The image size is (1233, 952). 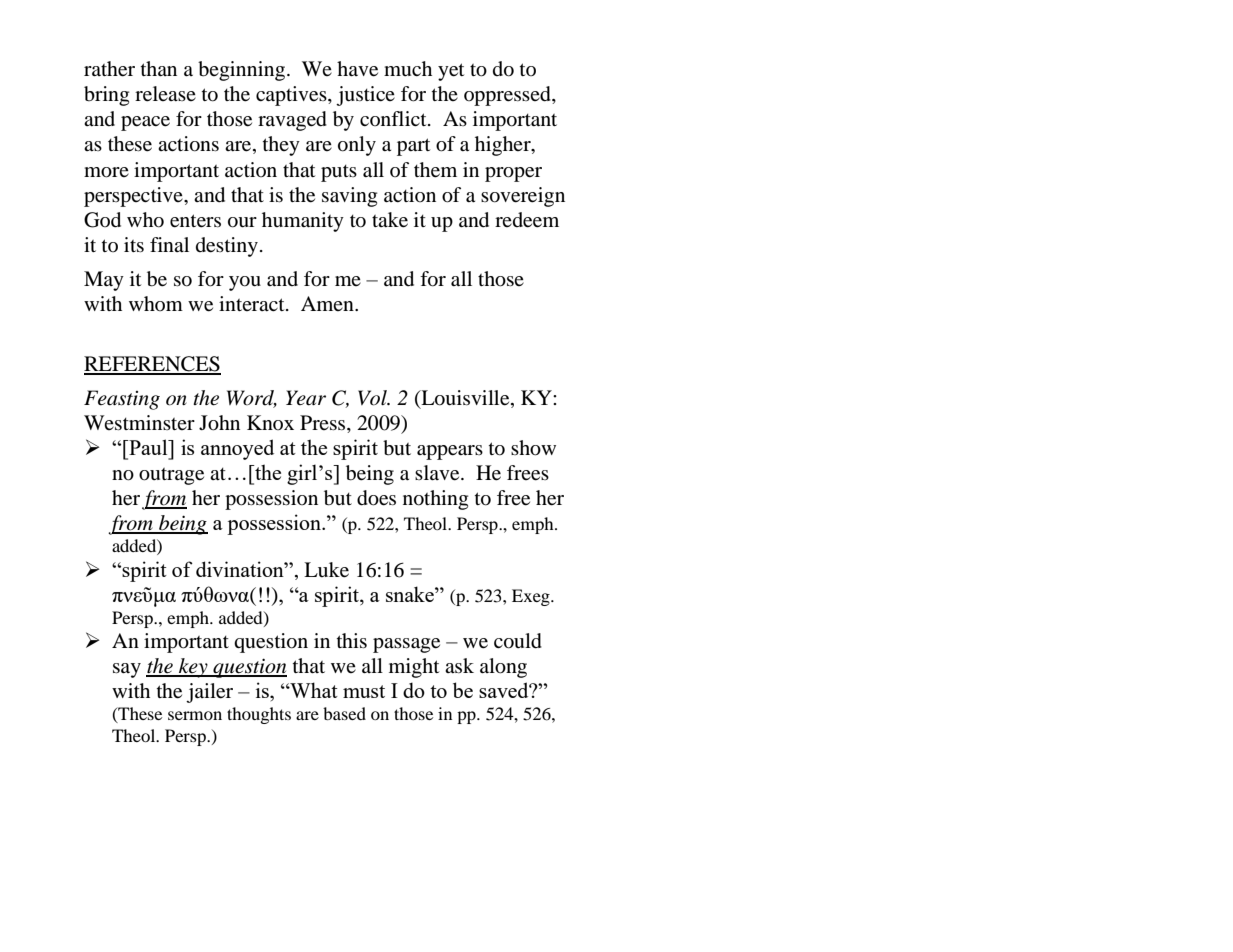 I want to click on yet, so click(x=451, y=72).
